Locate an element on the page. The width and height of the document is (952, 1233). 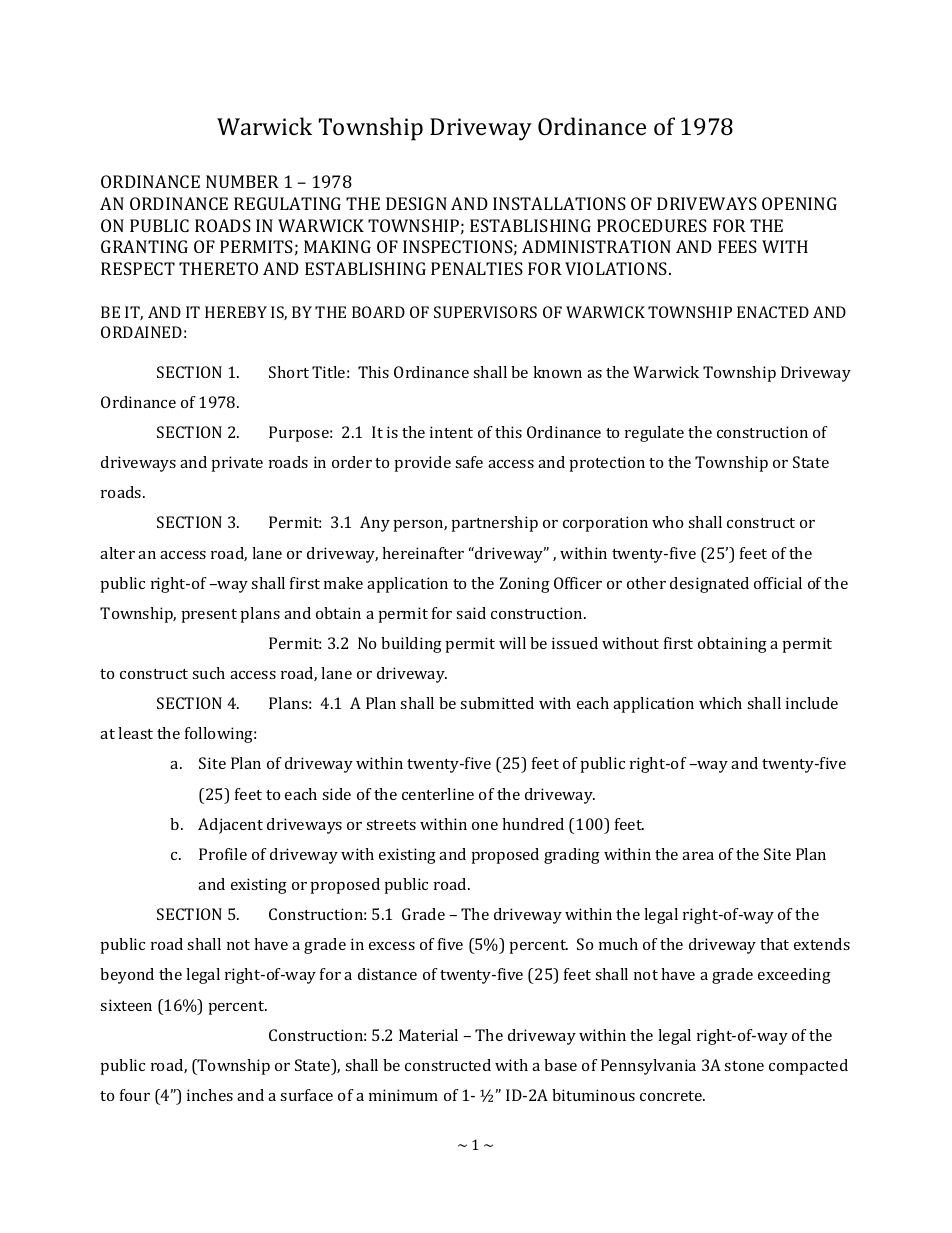
INSTALLATIONS is located at coordinates (559, 203).
